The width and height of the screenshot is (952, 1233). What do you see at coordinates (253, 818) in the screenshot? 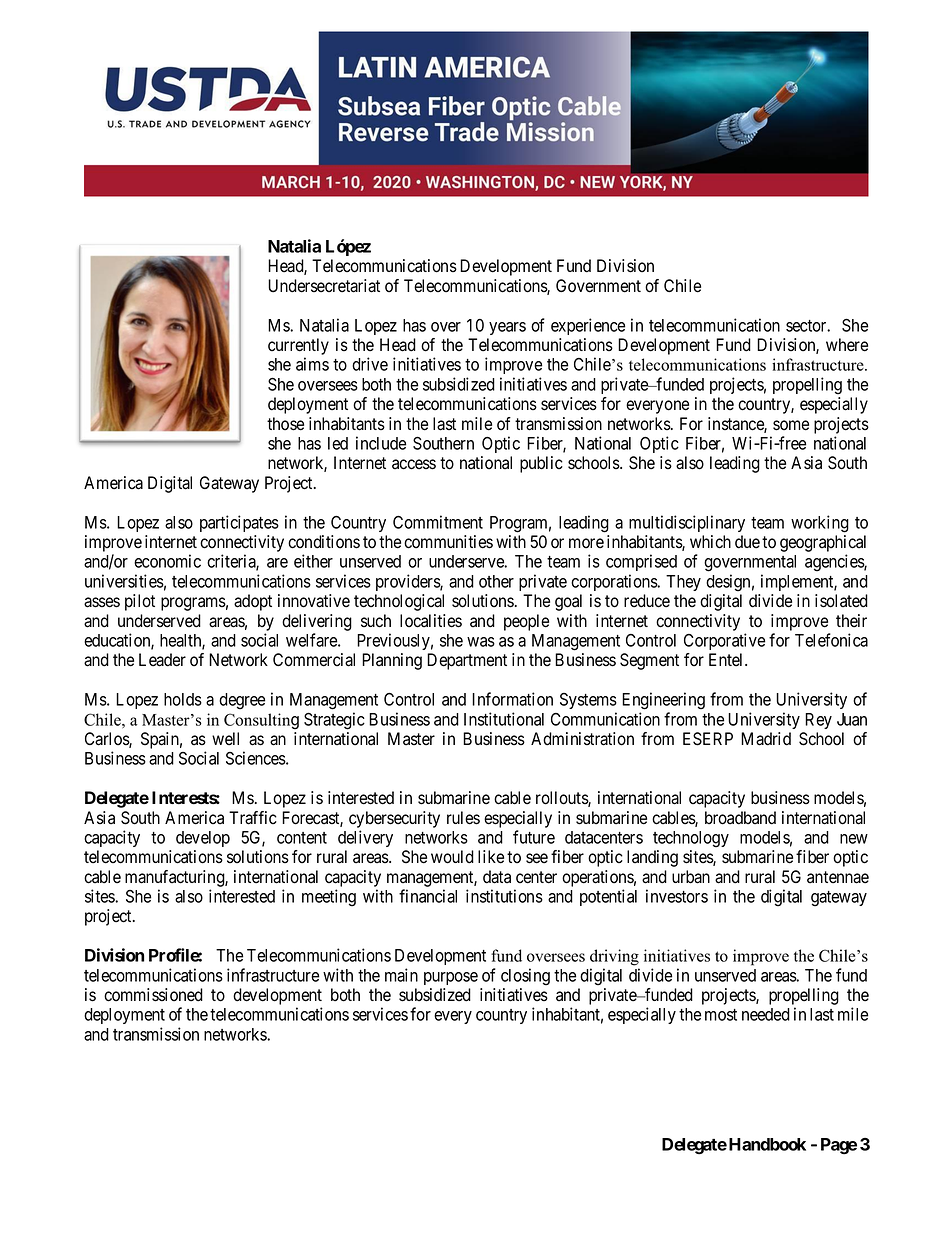
I see `Traffic` at bounding box center [253, 818].
